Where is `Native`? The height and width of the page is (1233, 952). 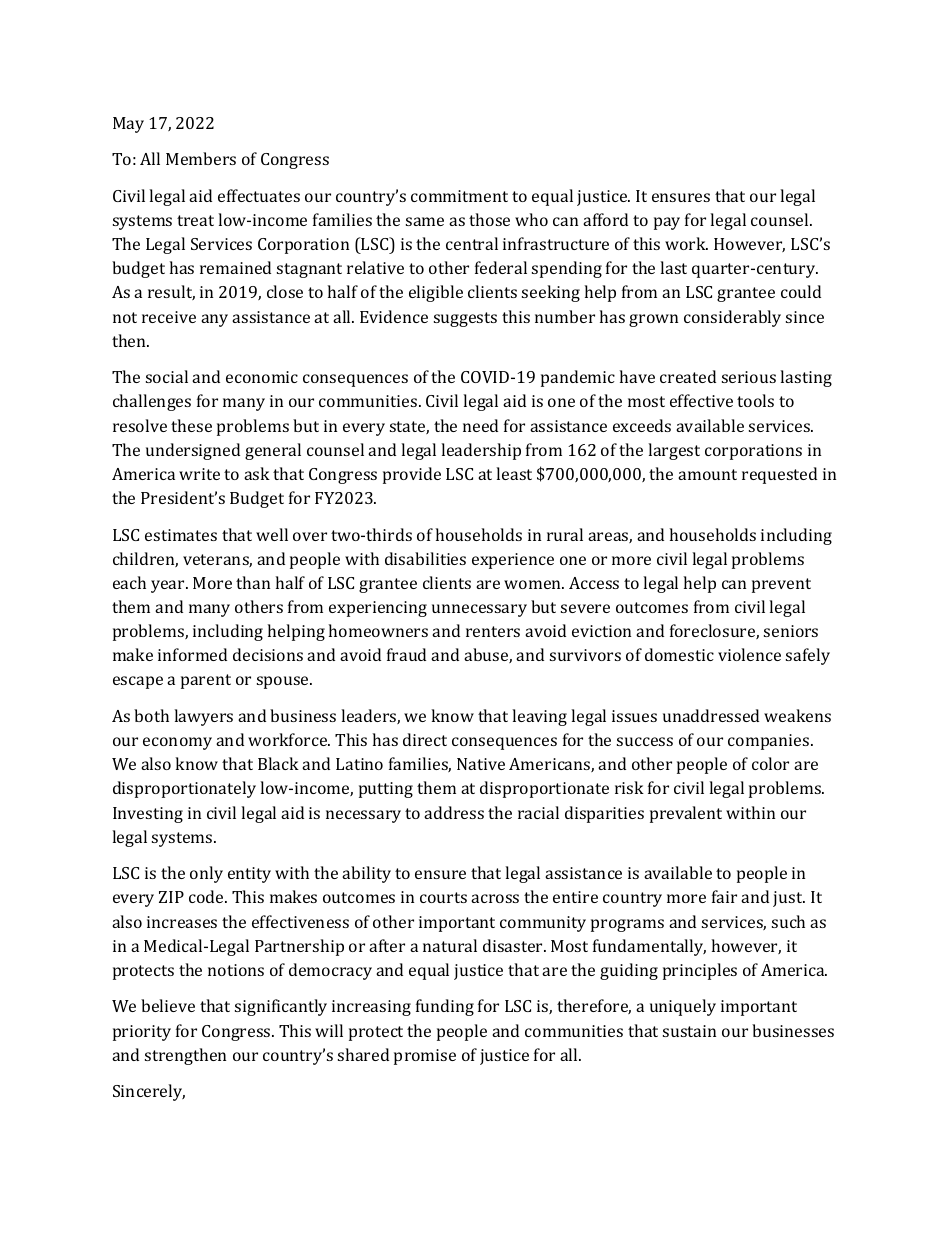 Native is located at coordinates (481, 764).
